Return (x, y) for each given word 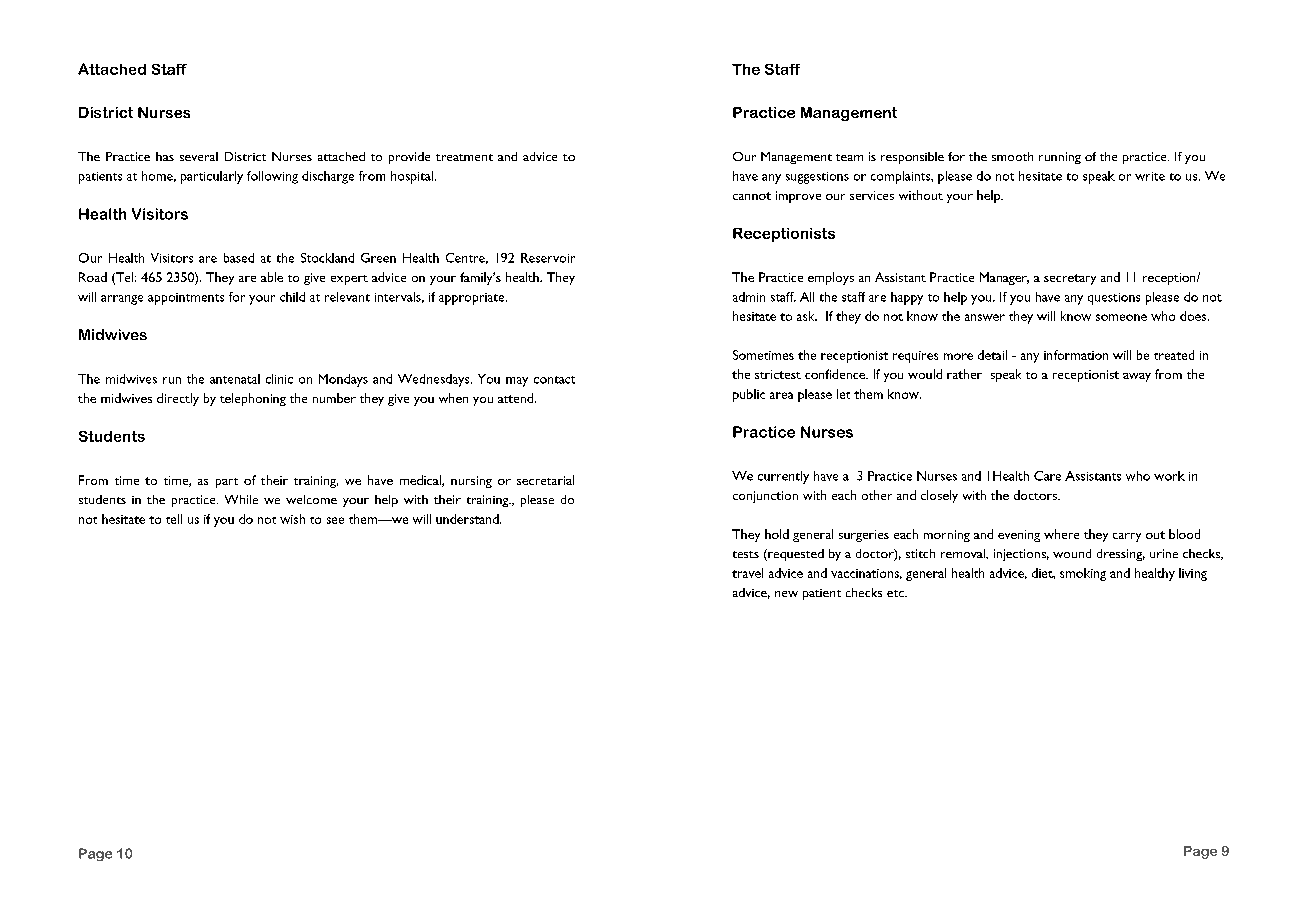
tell (174, 519)
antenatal (235, 379)
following (272, 177)
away (1137, 377)
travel (747, 573)
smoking (1083, 574)
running (1060, 158)
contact (554, 380)
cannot (752, 196)
